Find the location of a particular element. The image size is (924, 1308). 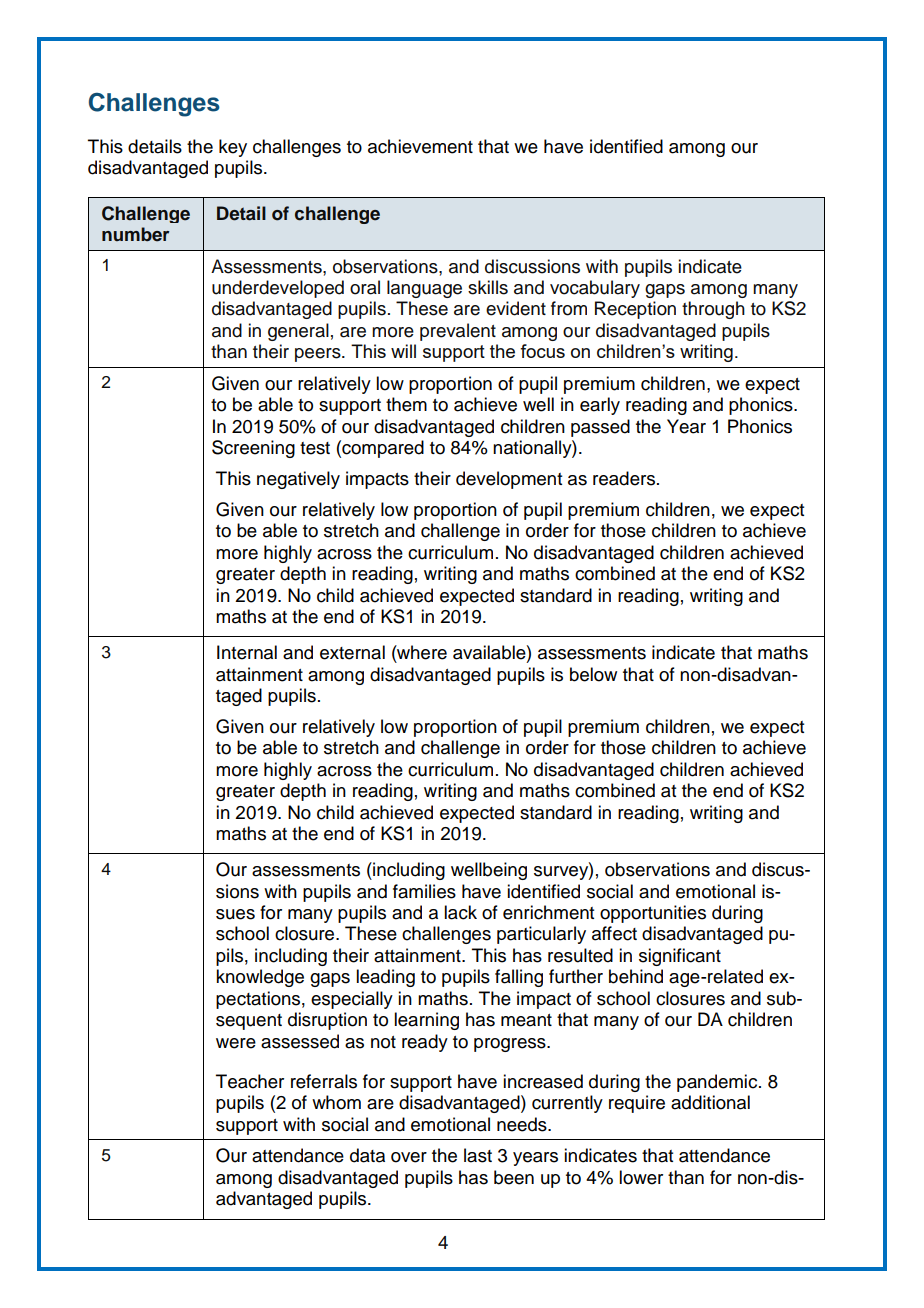

language is located at coordinates (424, 289).
